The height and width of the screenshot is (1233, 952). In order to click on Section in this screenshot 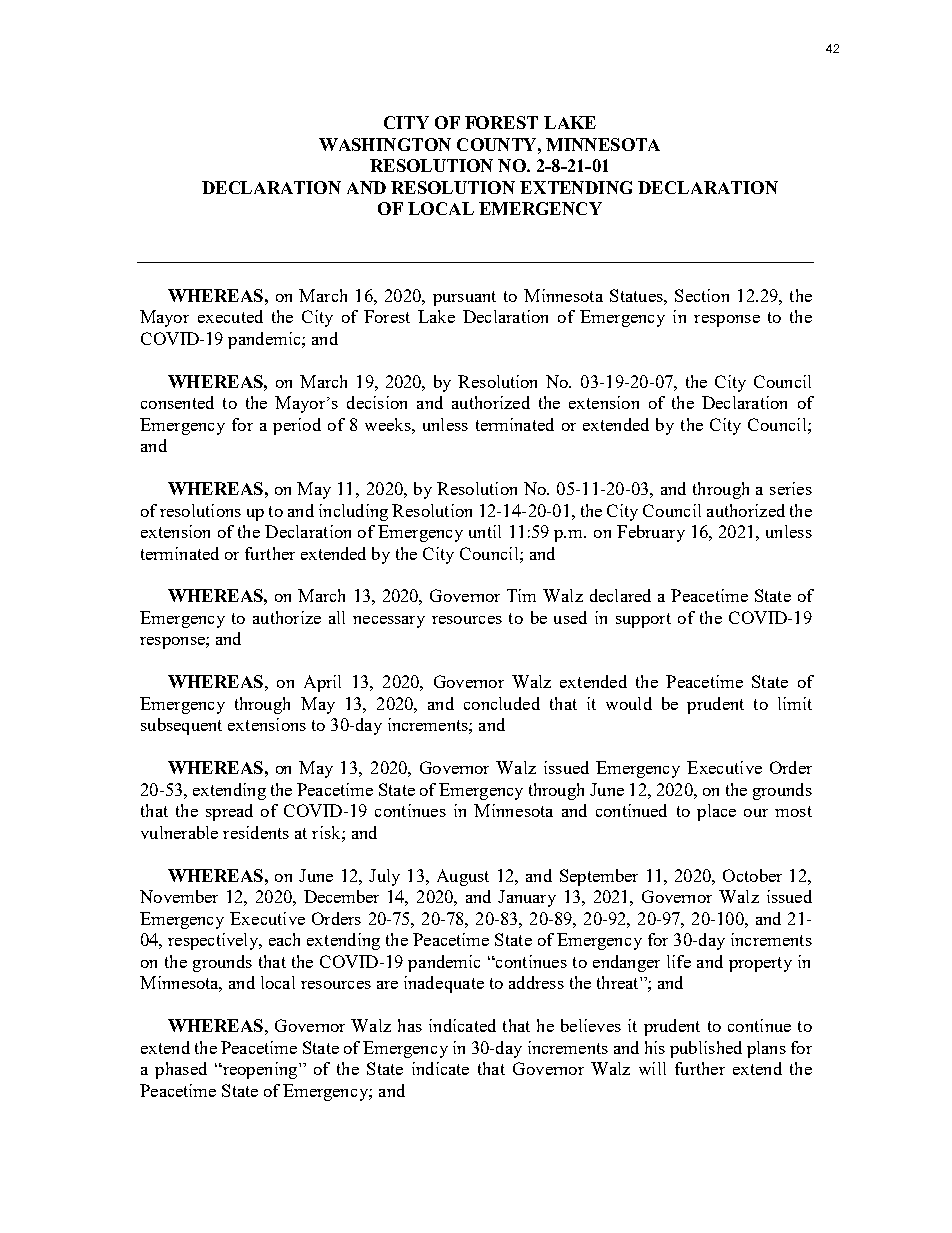, I will do `click(702, 295)`.
